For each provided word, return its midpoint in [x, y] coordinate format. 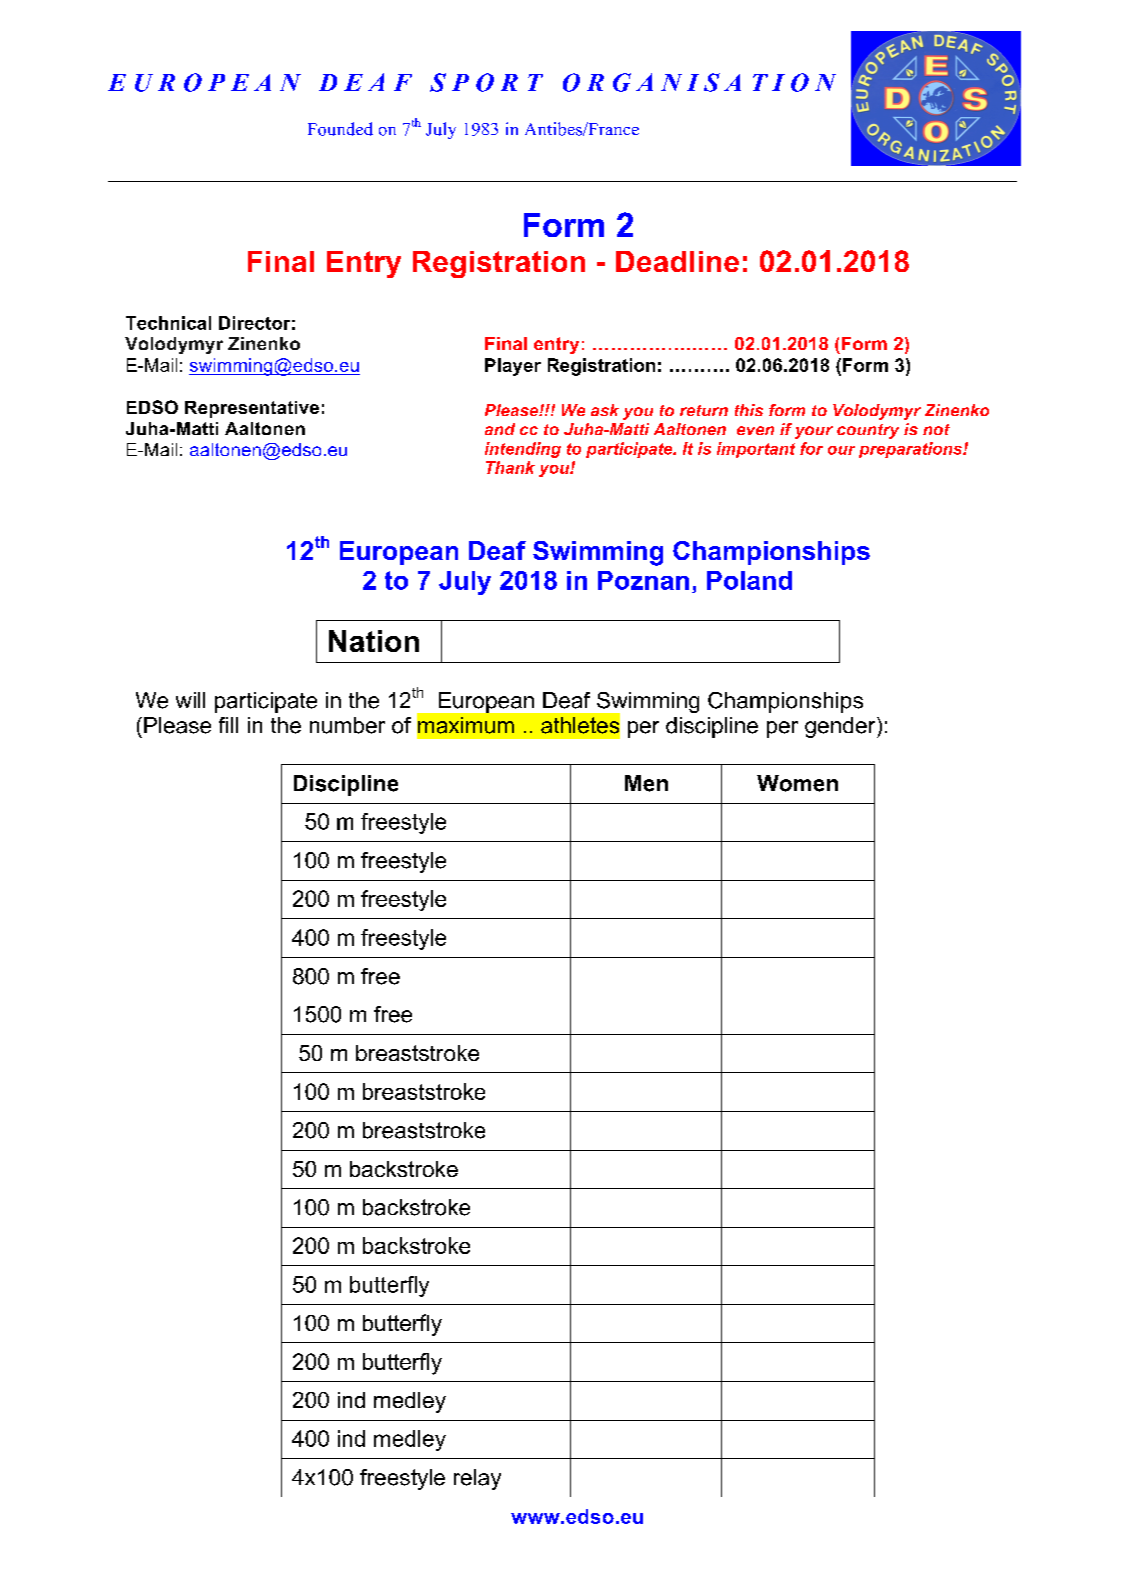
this [749, 410]
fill [228, 725]
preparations [912, 450]
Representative [252, 409]
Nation [374, 641]
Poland [749, 580]
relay [477, 1479]
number [347, 725]
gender [841, 727]
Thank [510, 467]
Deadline [677, 261]
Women [797, 783]
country [868, 431]
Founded [340, 129]
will [190, 700]
